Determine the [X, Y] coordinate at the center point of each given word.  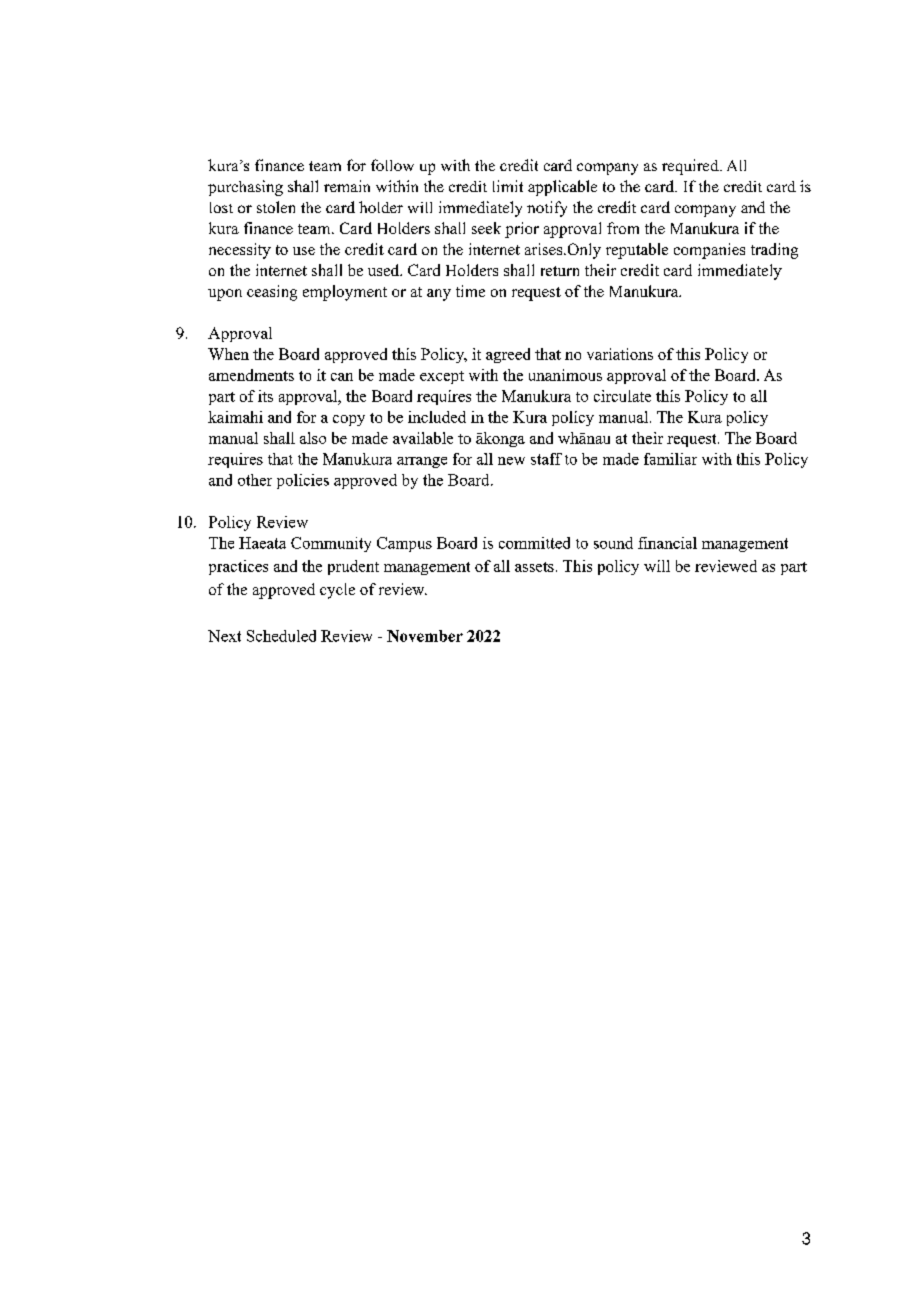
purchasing [245, 188]
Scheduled [281, 636]
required [691, 167]
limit [508, 186]
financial [667, 543]
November [425, 636]
